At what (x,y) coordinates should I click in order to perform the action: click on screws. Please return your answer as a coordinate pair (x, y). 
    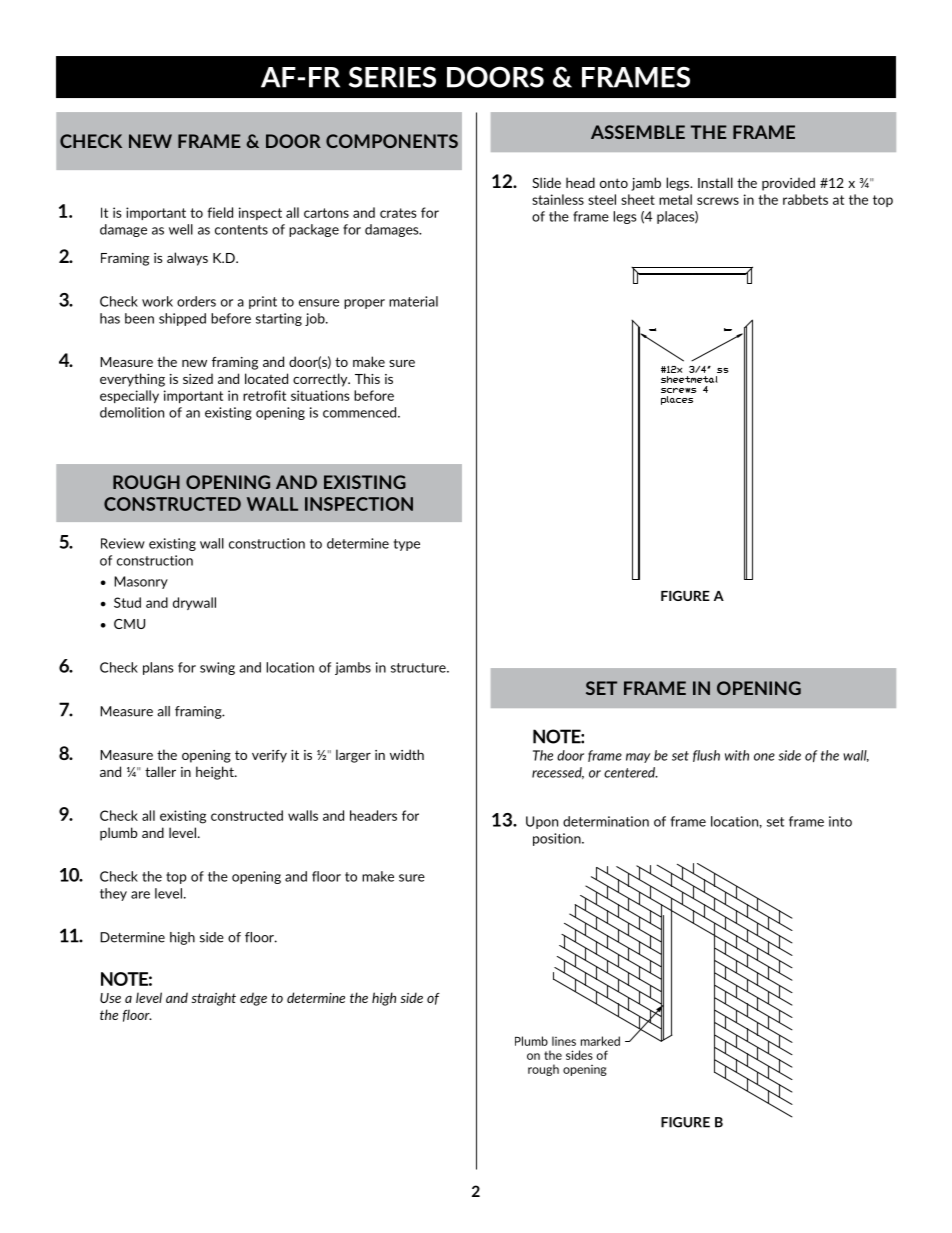
    Looking at the image, I should click on (718, 201).
